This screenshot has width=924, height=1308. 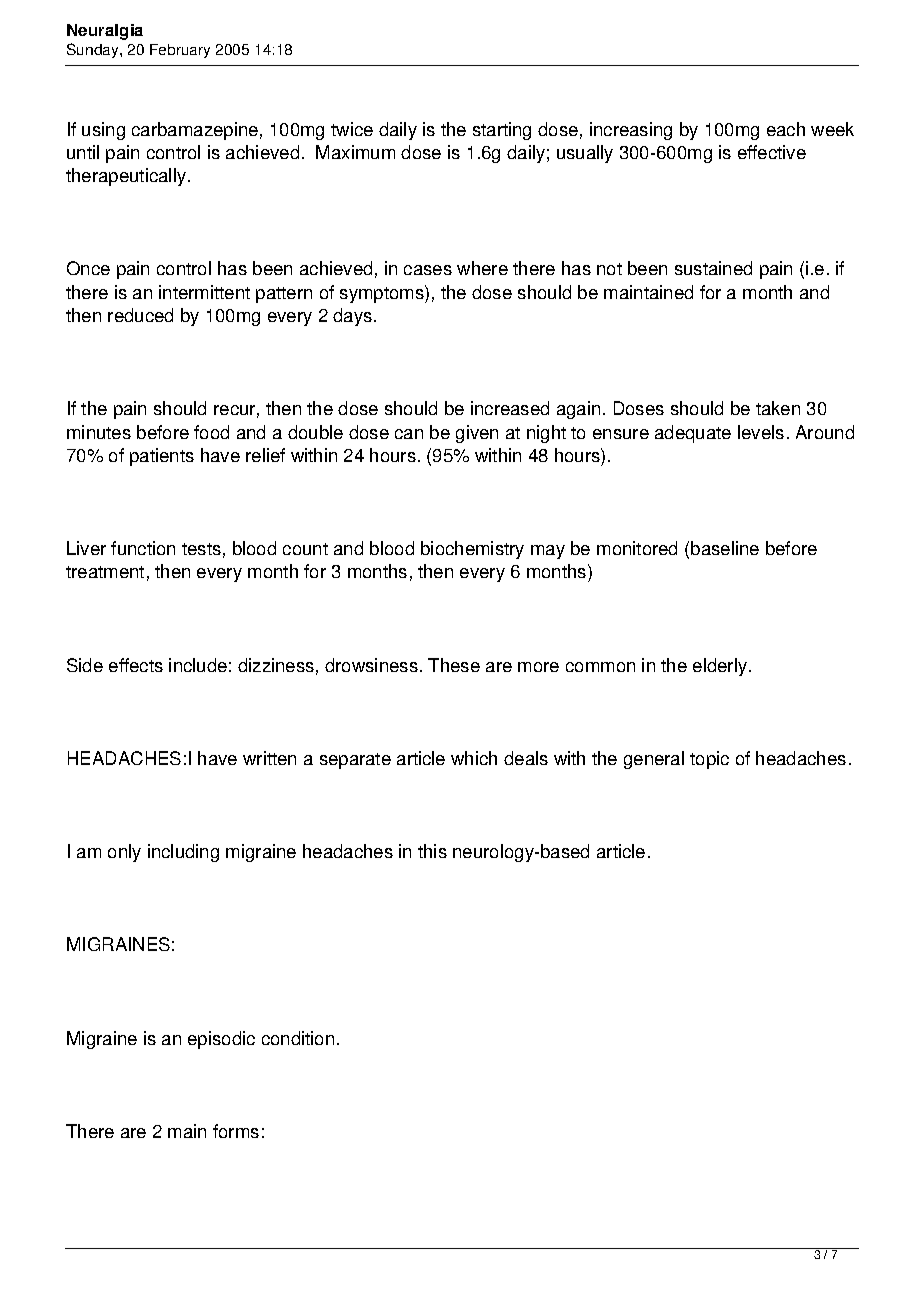 I want to click on which, so click(x=474, y=758).
